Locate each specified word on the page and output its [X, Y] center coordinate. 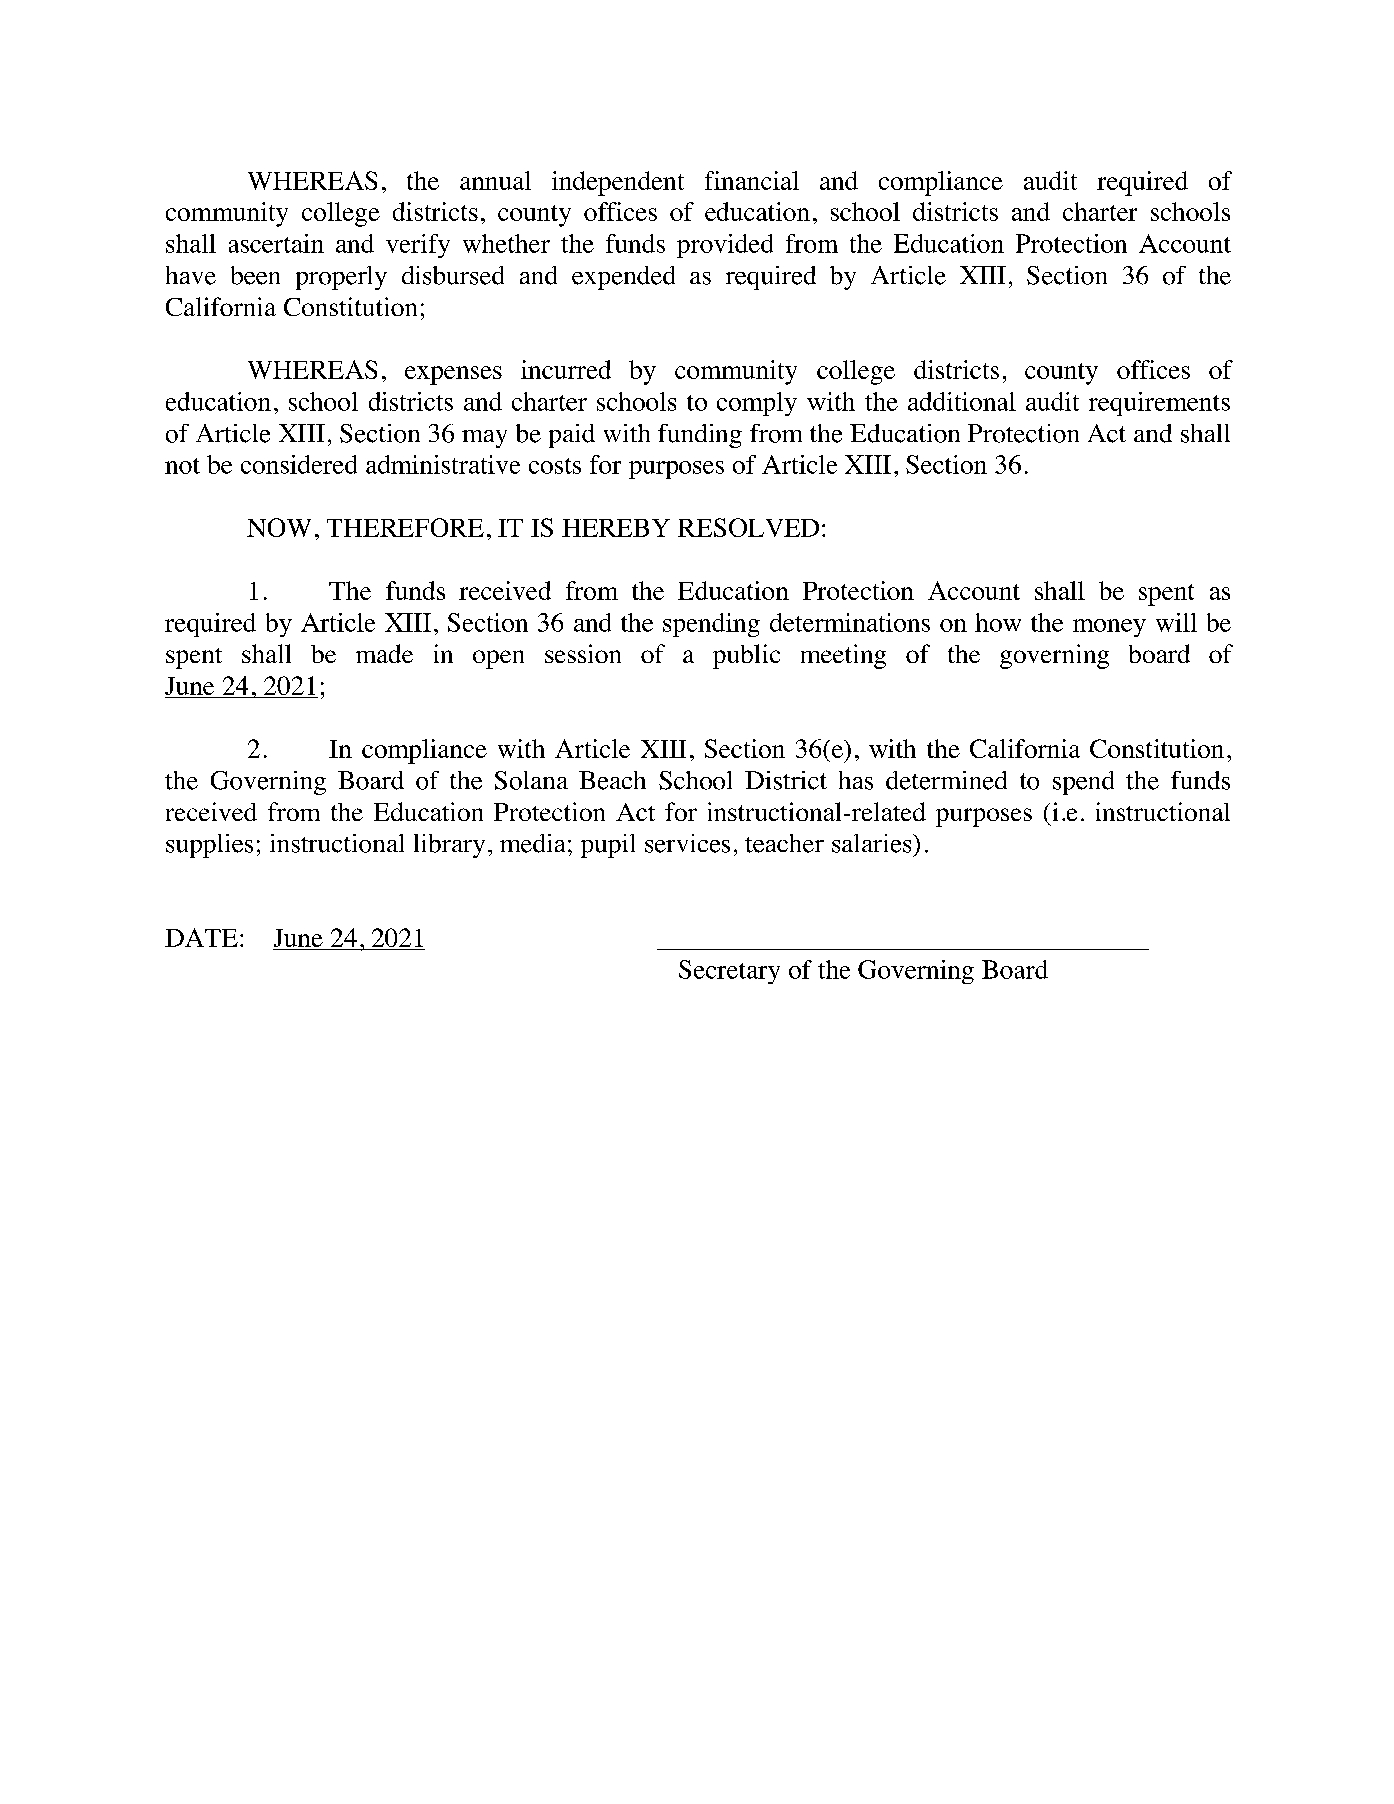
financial [752, 180]
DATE [201, 937]
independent [618, 183]
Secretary [729, 972]
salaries [873, 843]
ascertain [276, 243]
